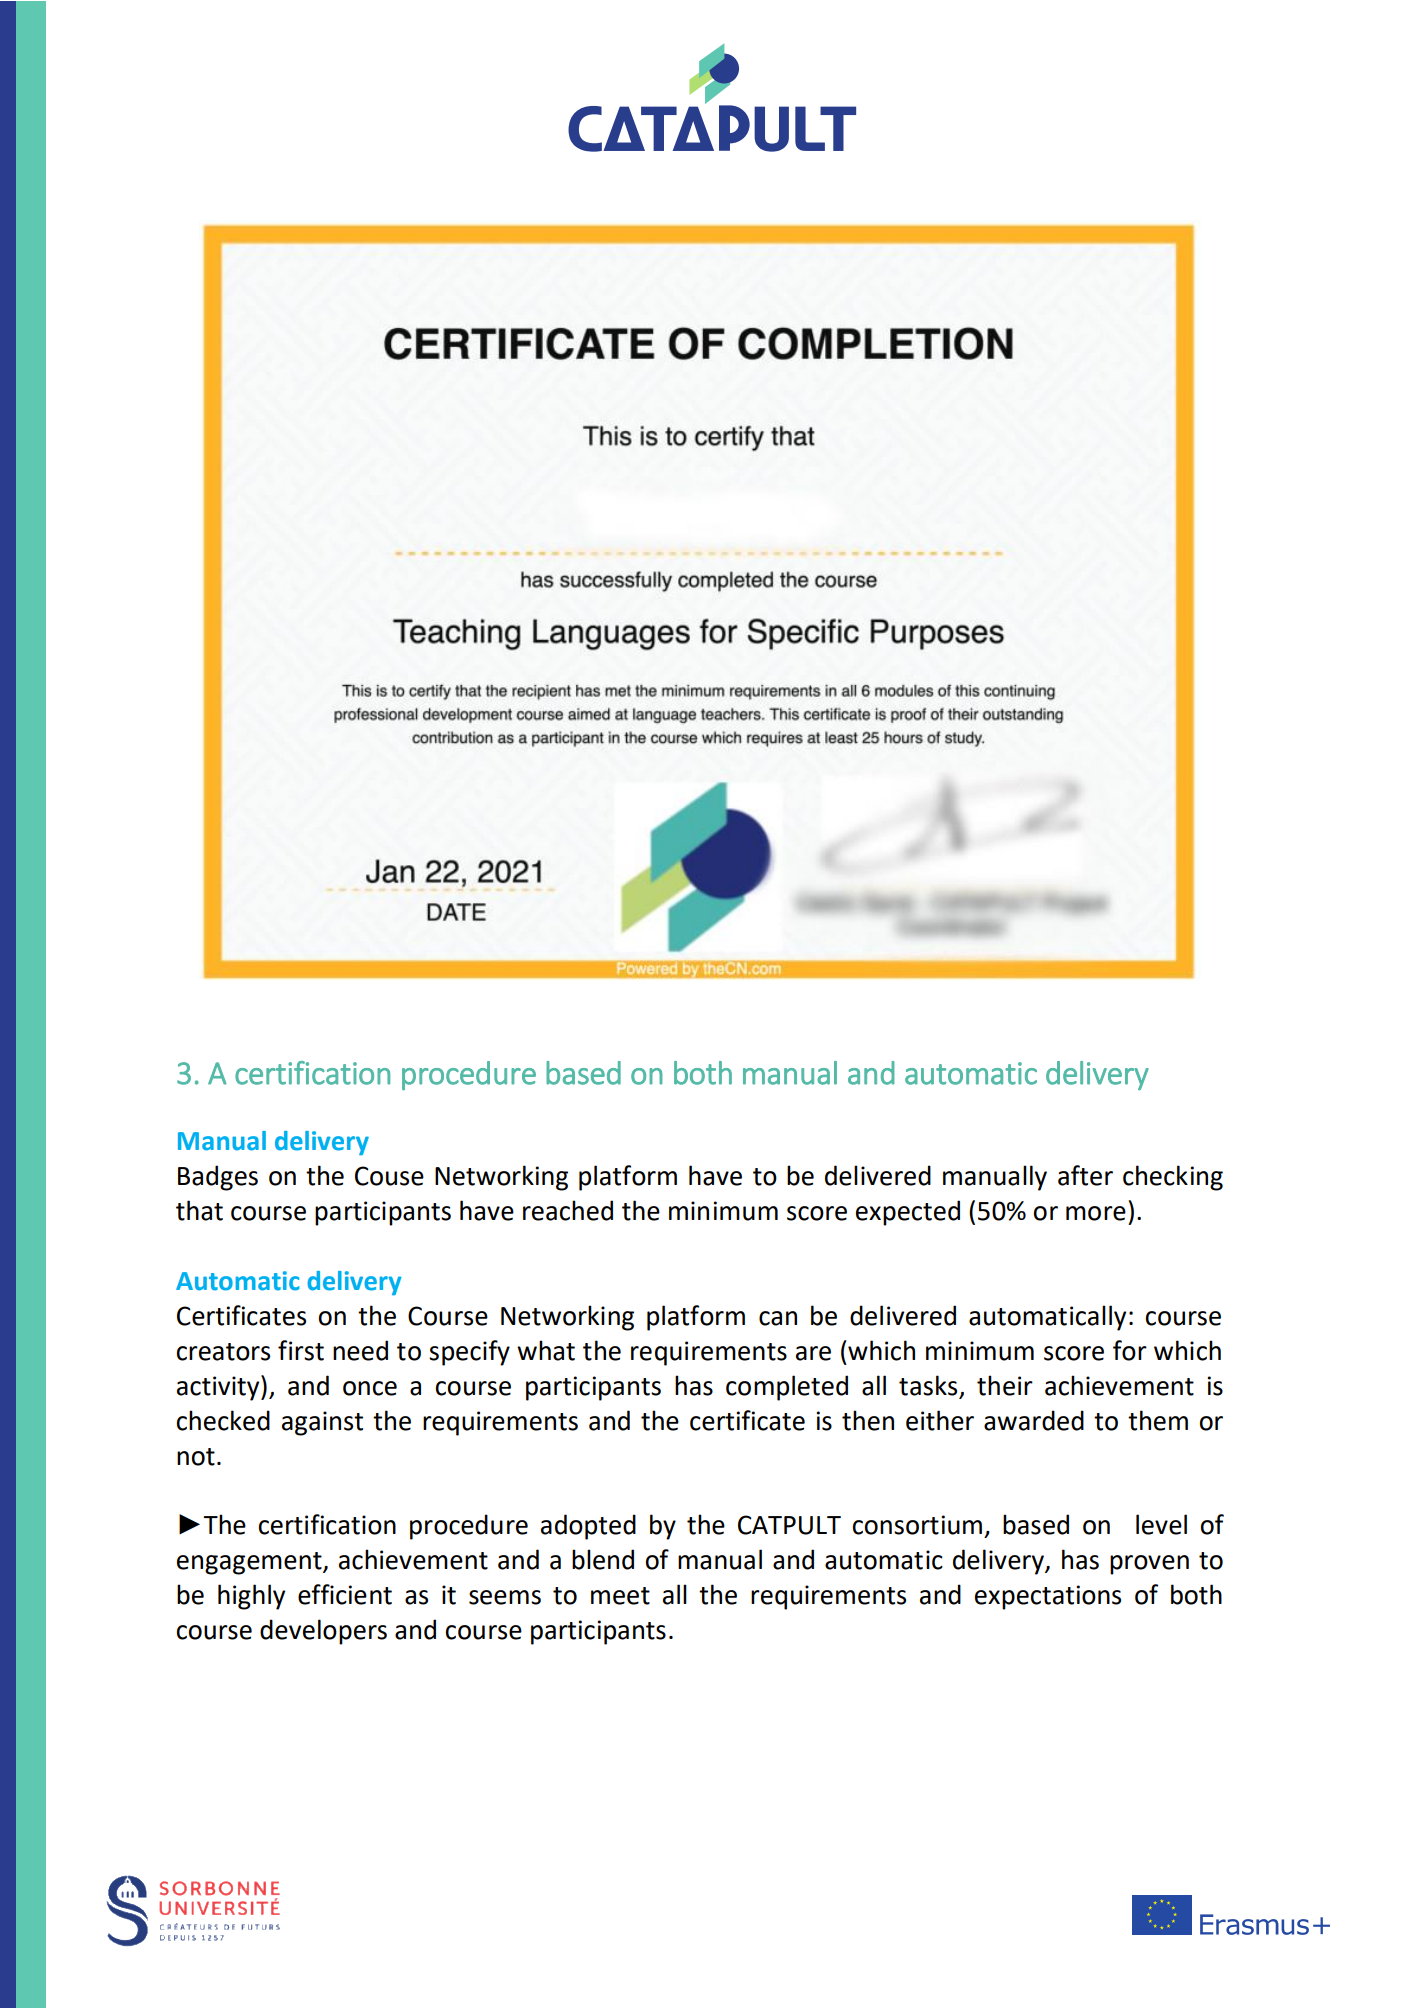 This screenshot has height=2008, width=1420. I want to click on can, so click(778, 1318).
